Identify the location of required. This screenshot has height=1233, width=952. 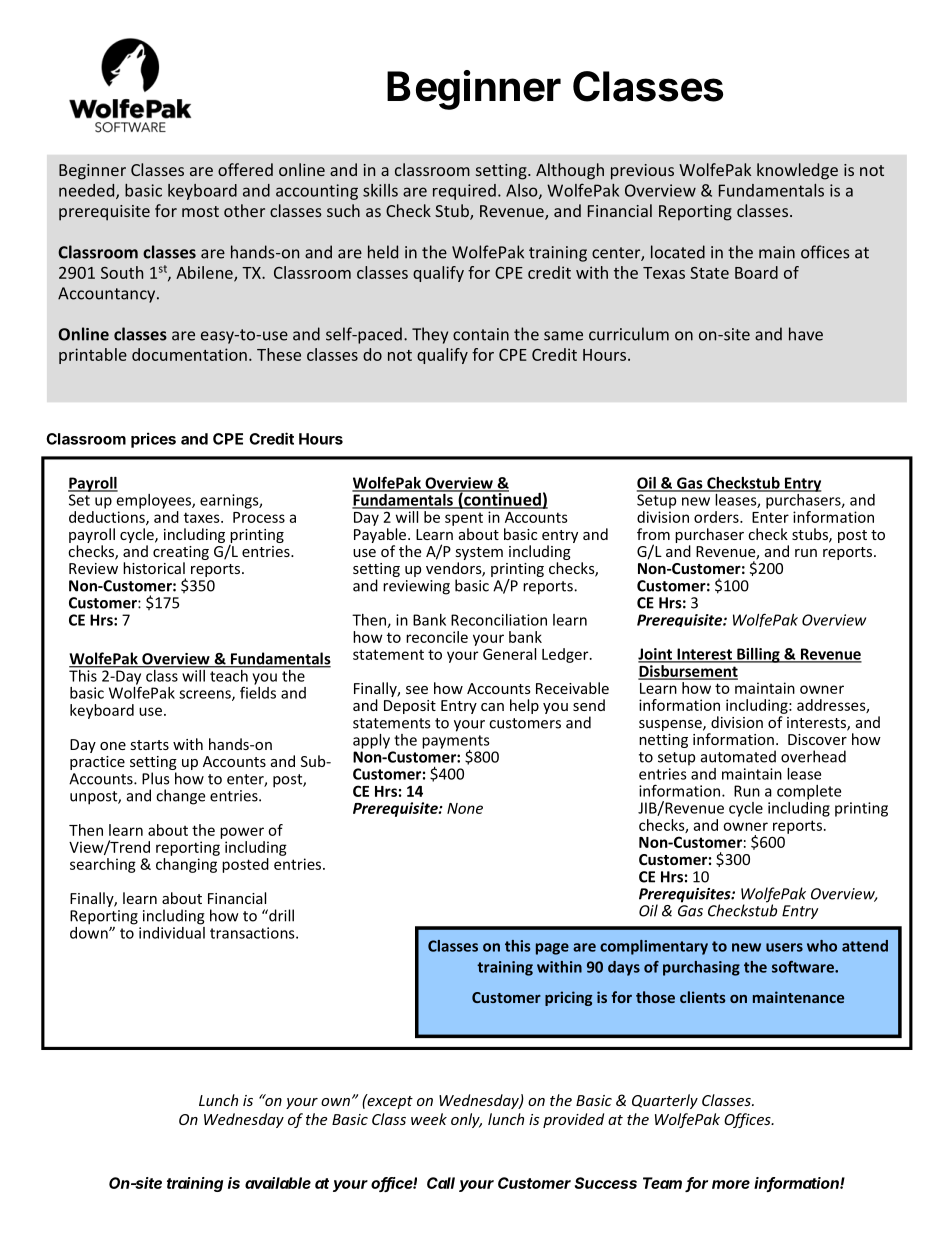
(464, 192).
